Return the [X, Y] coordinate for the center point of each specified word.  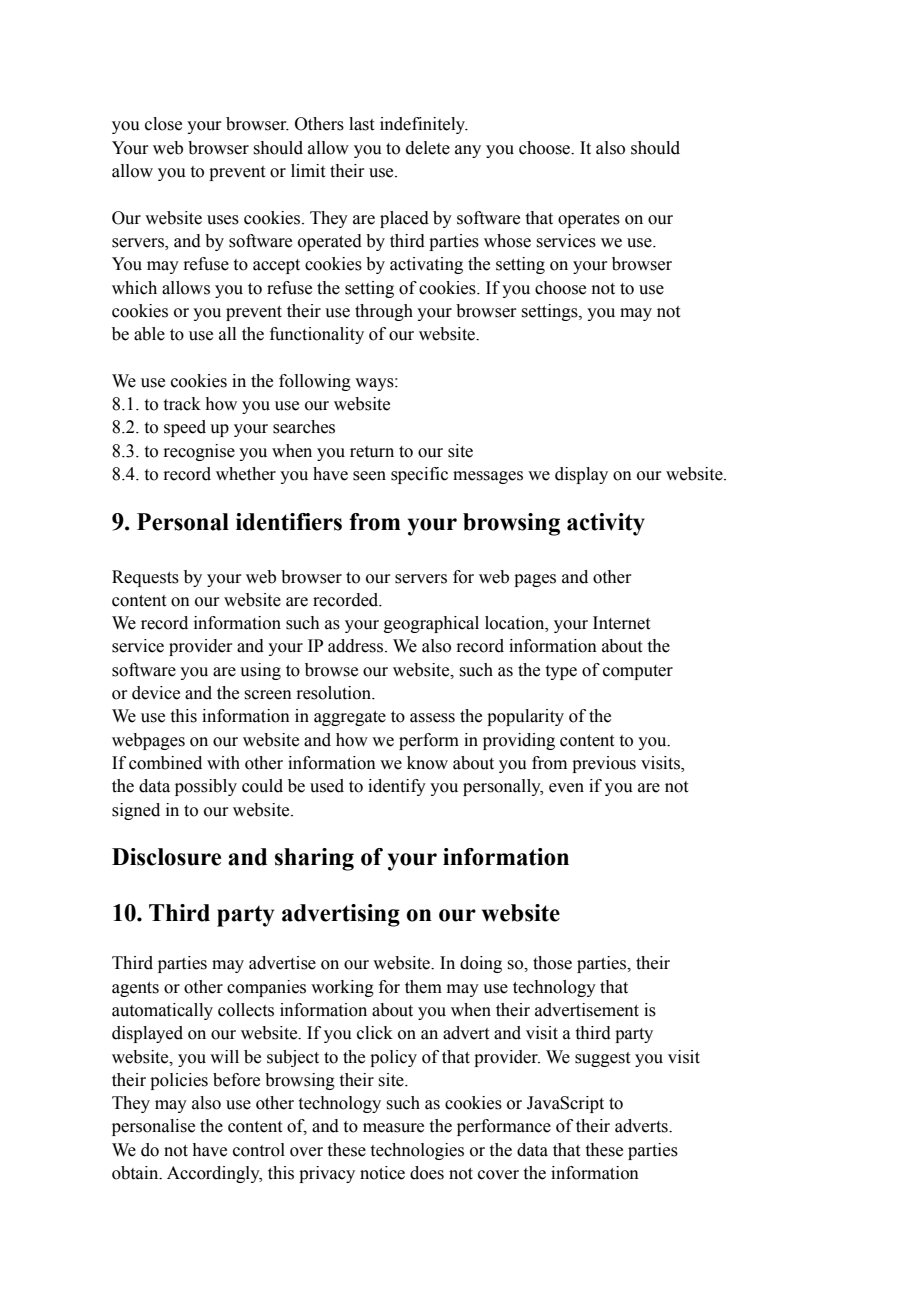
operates [589, 220]
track [182, 404]
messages [488, 477]
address [357, 646]
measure [393, 1128]
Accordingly [214, 1174]
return [372, 452]
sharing [314, 859]
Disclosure [166, 857]
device [156, 693]
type [561, 672]
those [552, 963]
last [361, 124]
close [163, 124]
